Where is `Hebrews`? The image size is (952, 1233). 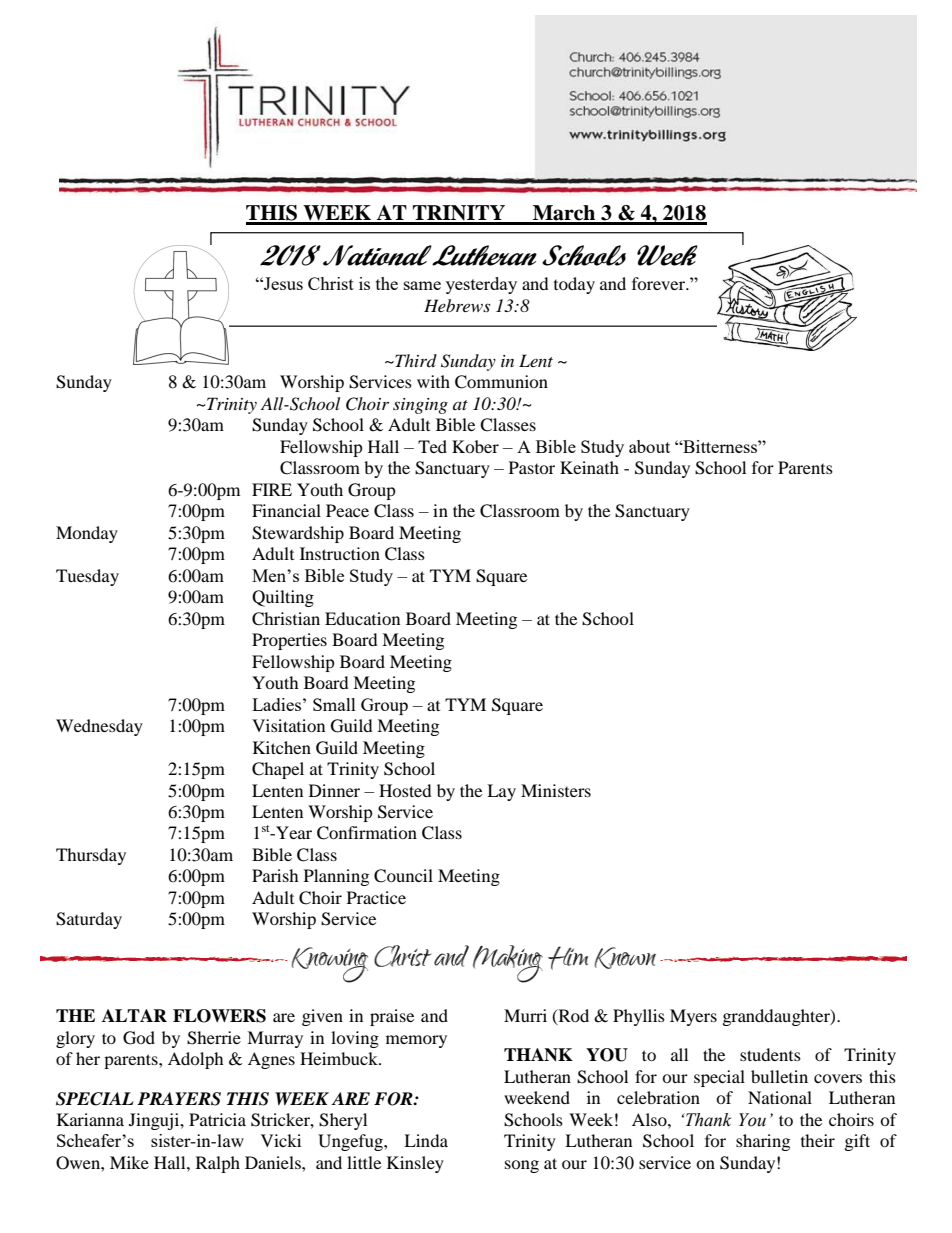
Hebrews is located at coordinates (457, 305).
